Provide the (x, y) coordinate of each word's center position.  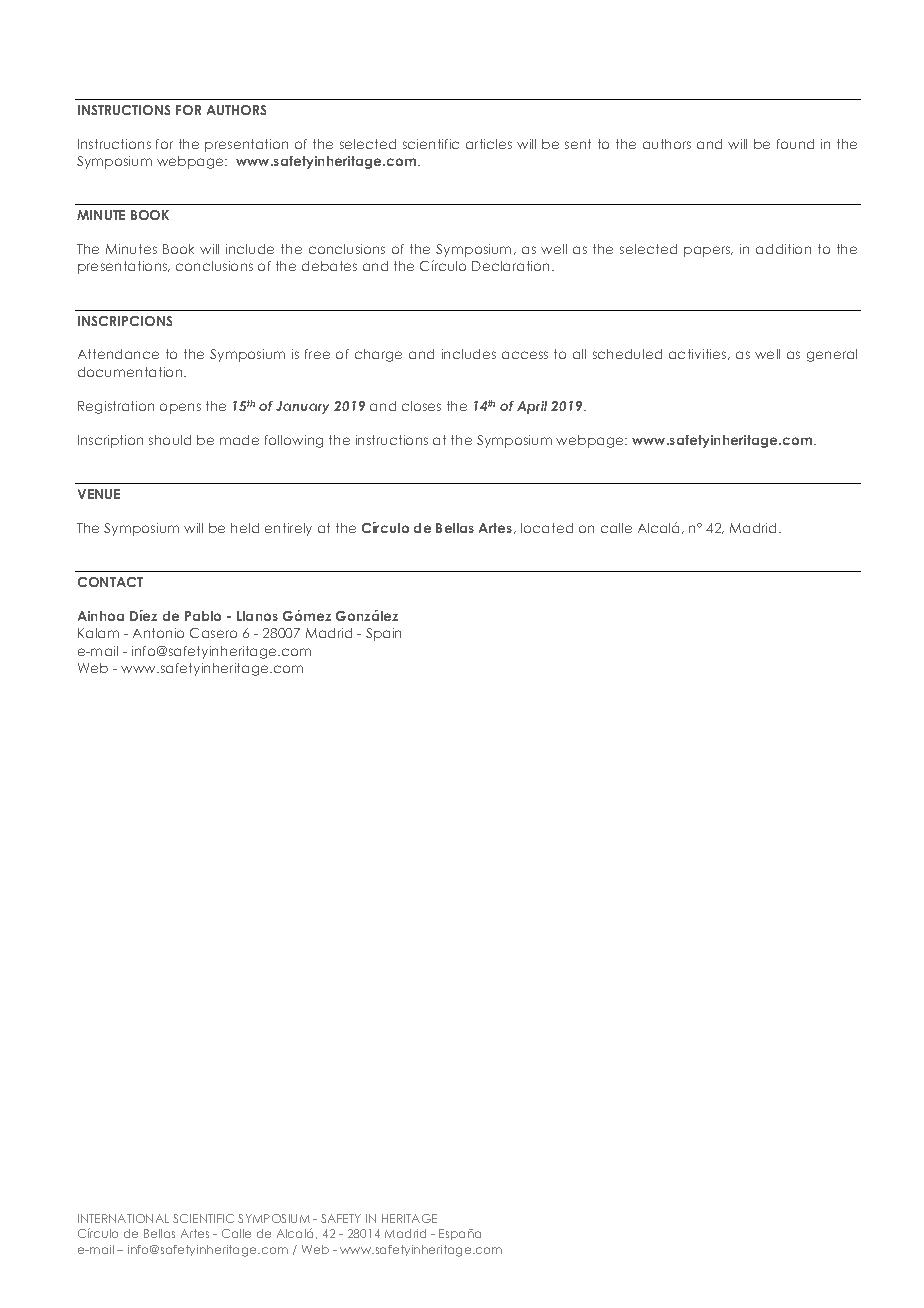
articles (489, 144)
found (795, 144)
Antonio (158, 633)
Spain (383, 634)
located (547, 528)
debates (329, 266)
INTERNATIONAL (123, 1218)
